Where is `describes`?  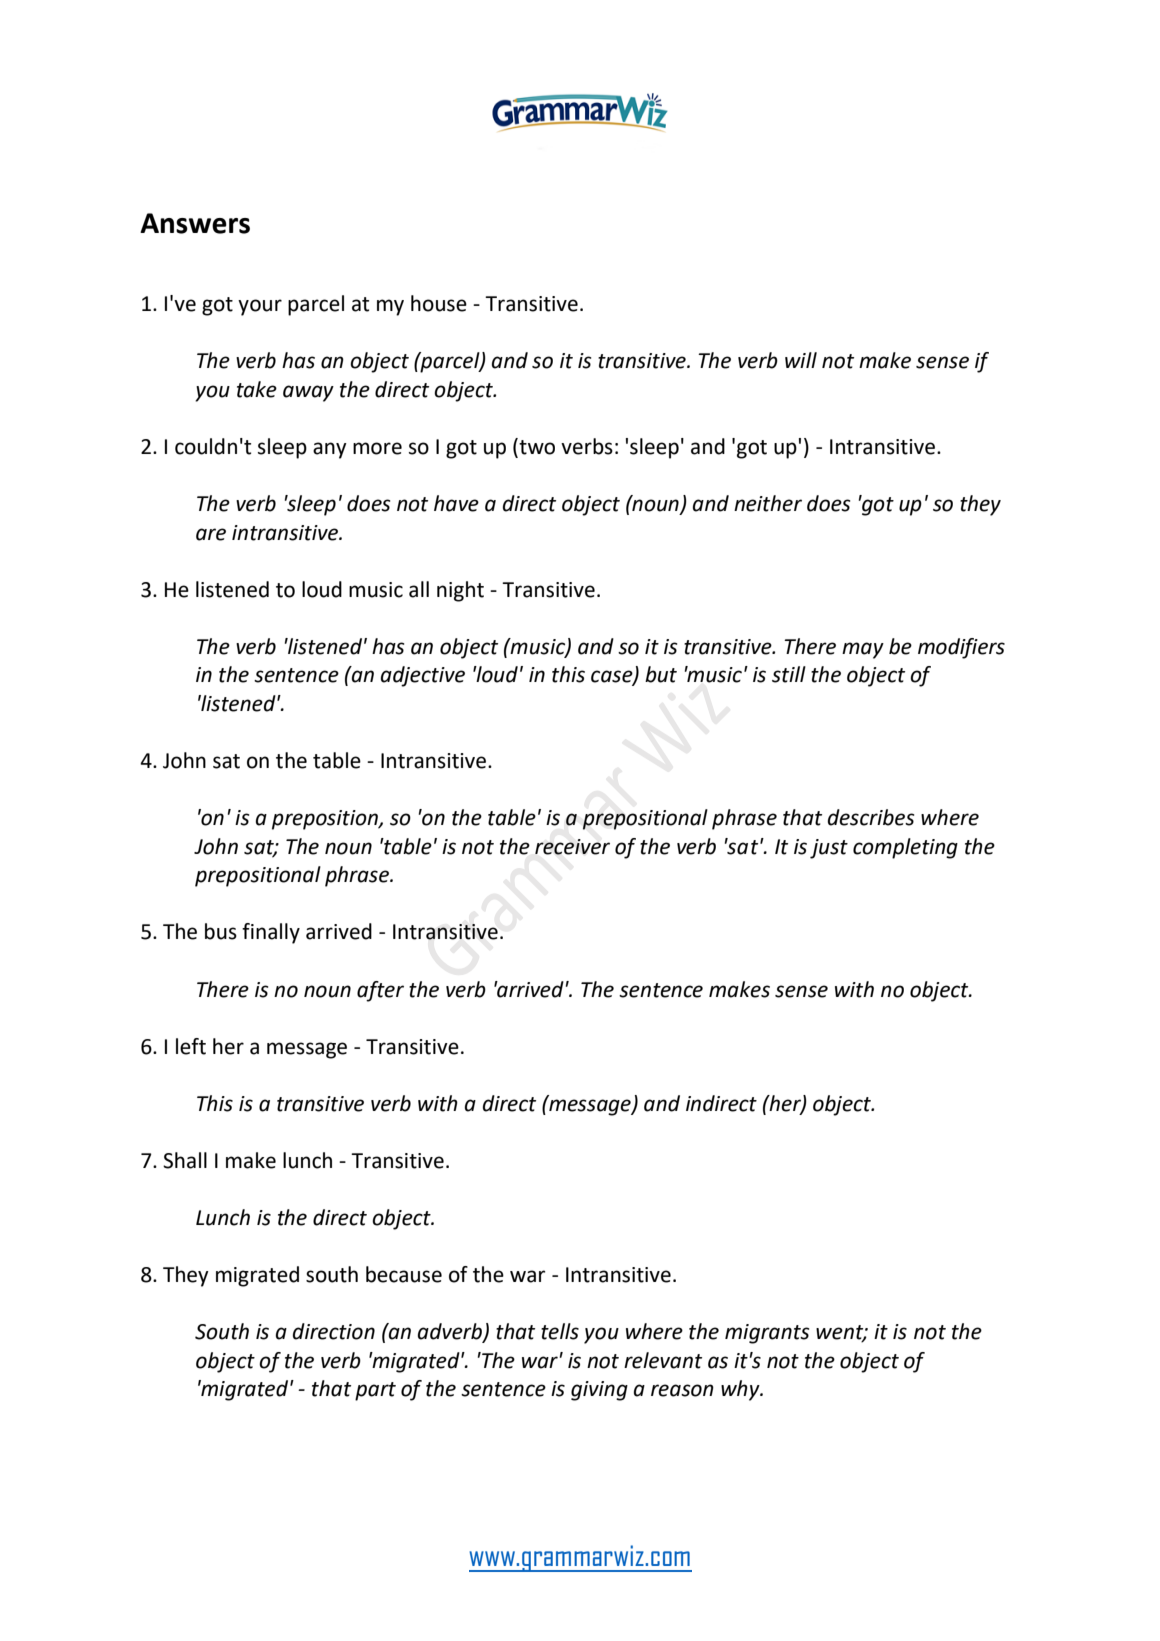 describes is located at coordinates (871, 817).
